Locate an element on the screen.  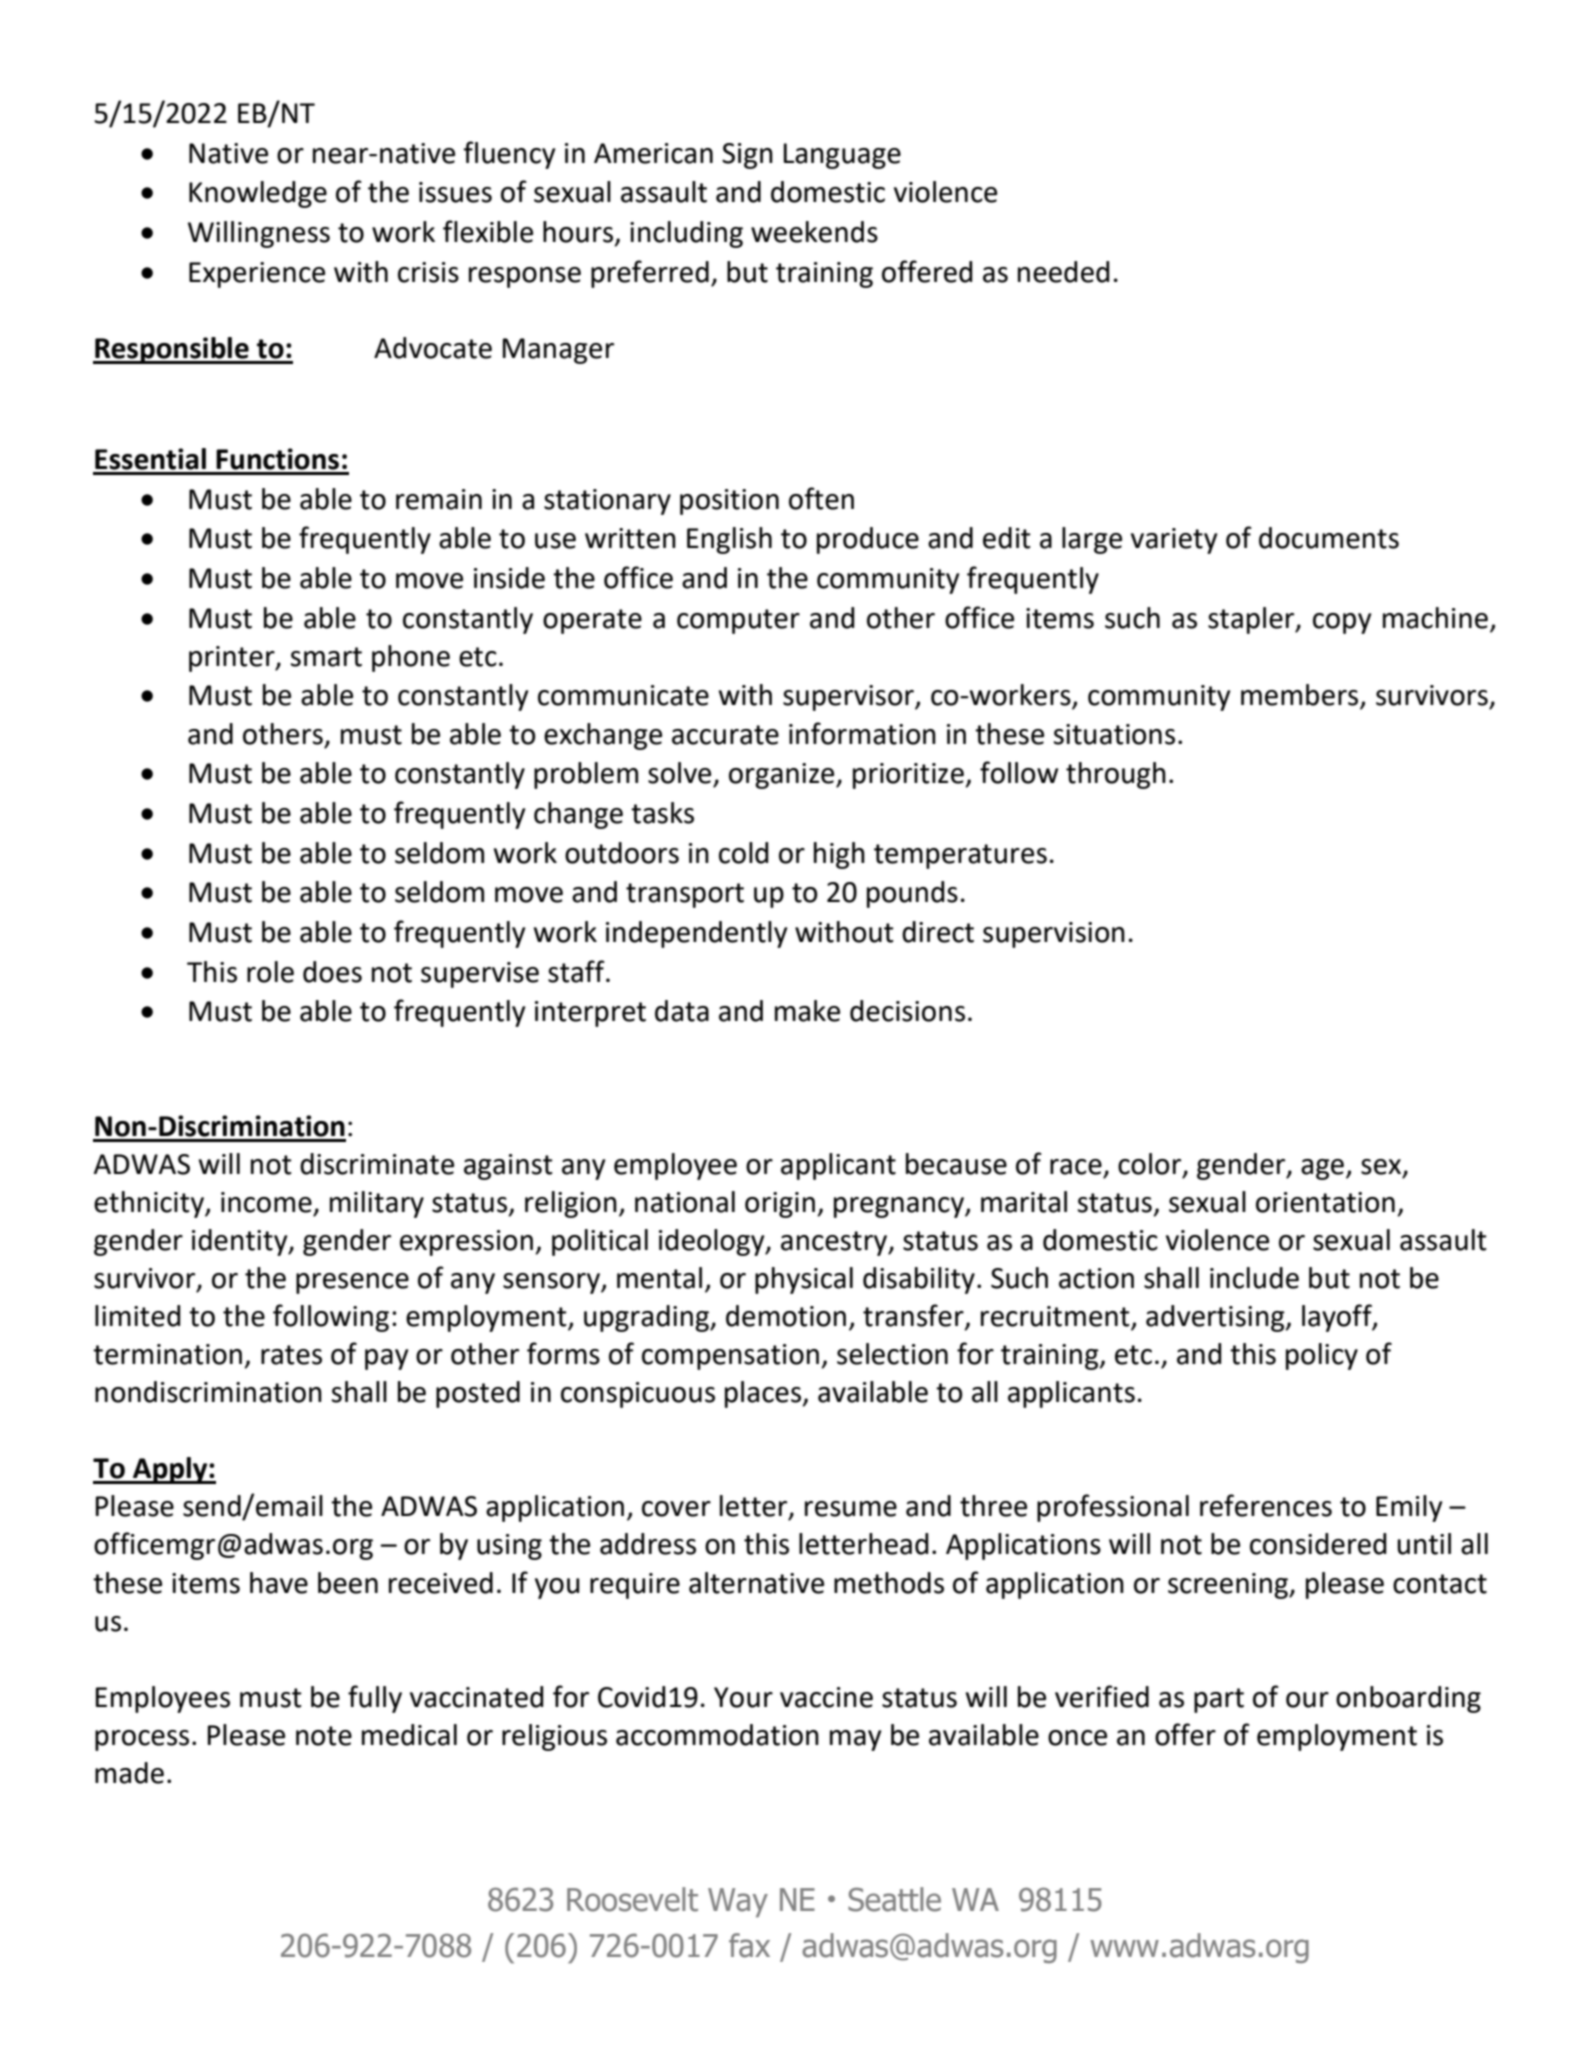
part is located at coordinates (1219, 1700).
